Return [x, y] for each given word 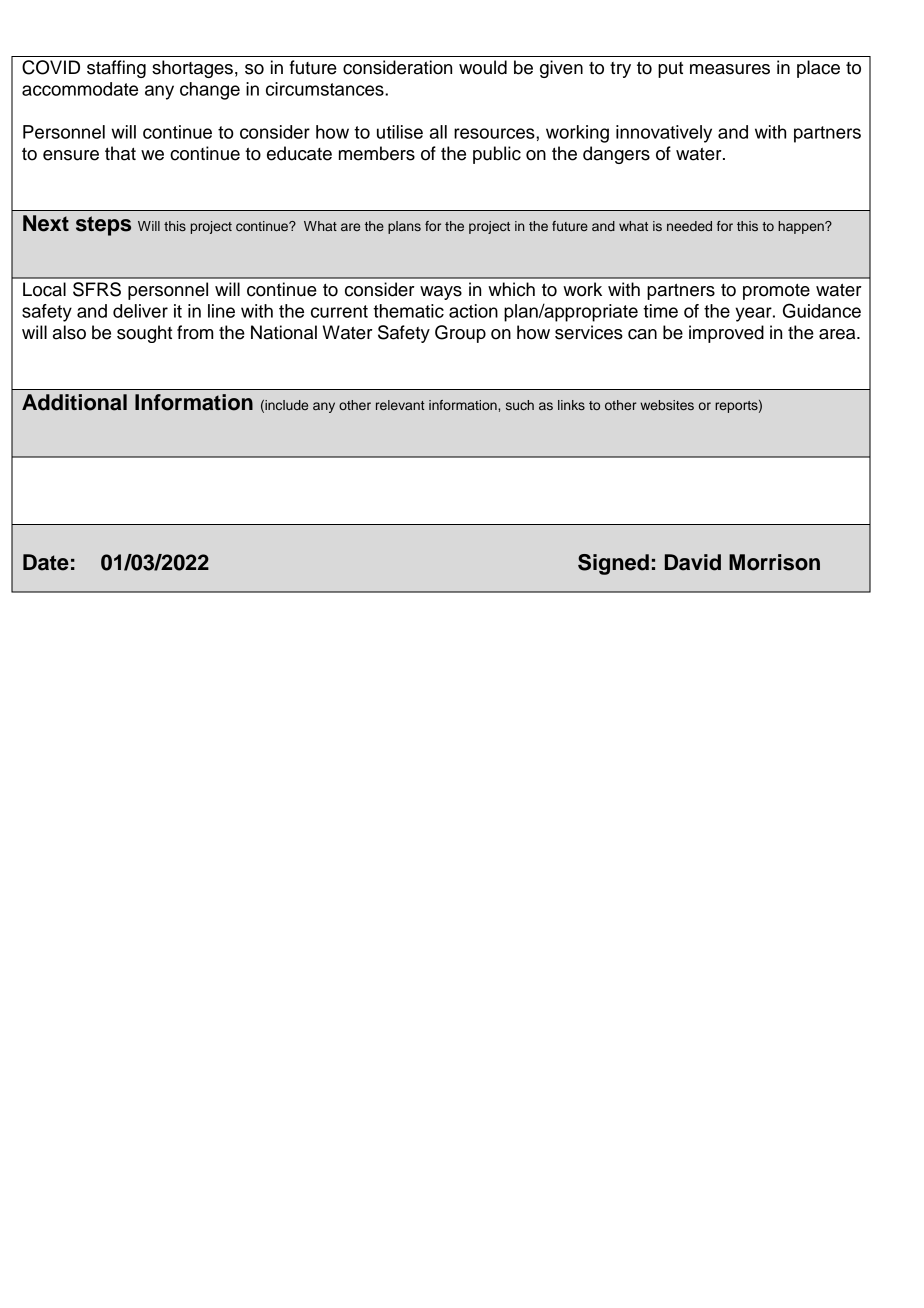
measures [730, 69]
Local [44, 289]
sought [144, 334]
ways [441, 293]
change [210, 91]
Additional [74, 402]
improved [726, 334]
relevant [400, 405]
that [120, 153]
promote [776, 292]
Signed [613, 564]
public [497, 155]
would [483, 67]
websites [667, 405]
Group [460, 334]
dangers [616, 155]
